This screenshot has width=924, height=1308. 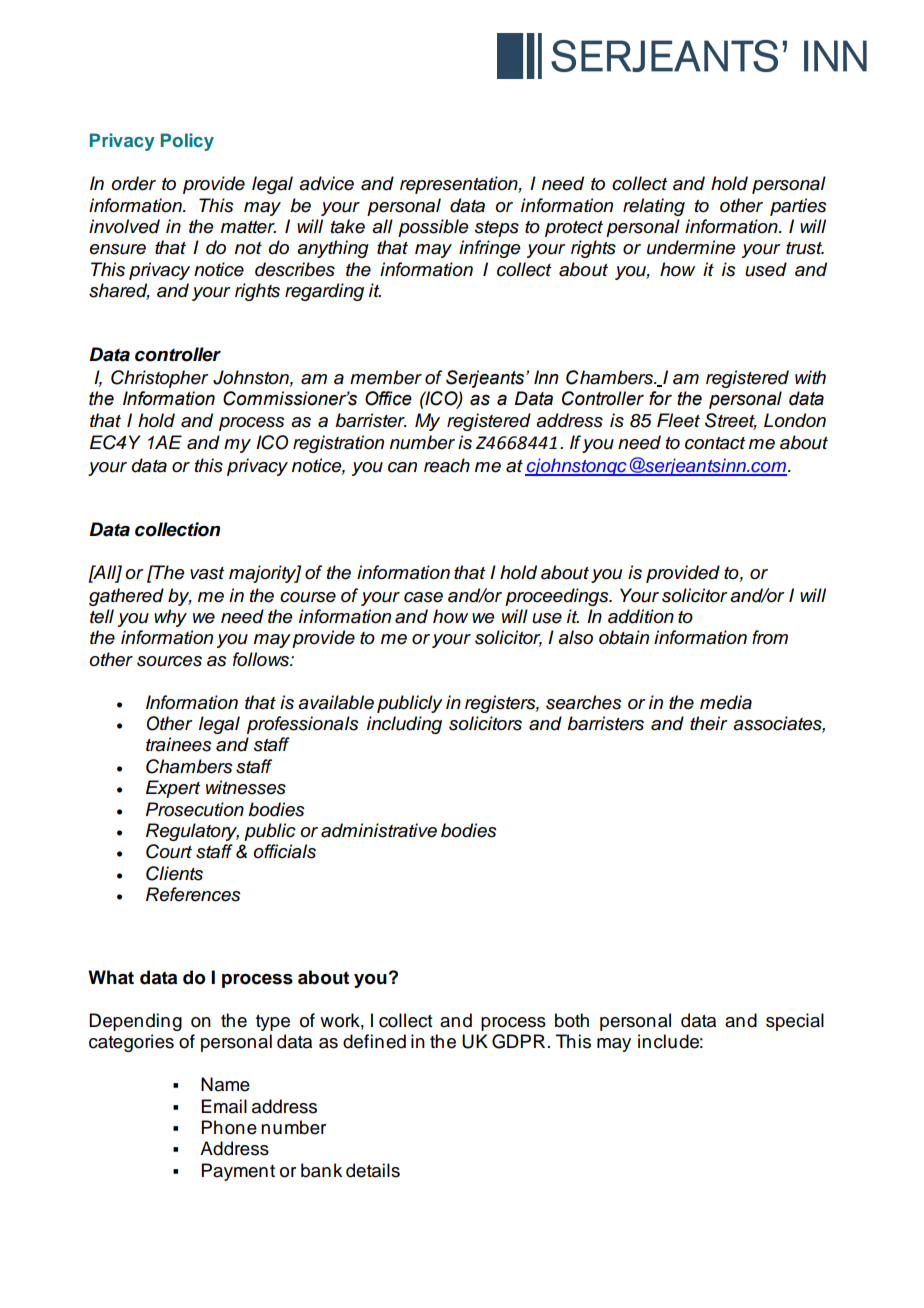 I want to click on details, so click(x=373, y=1170).
